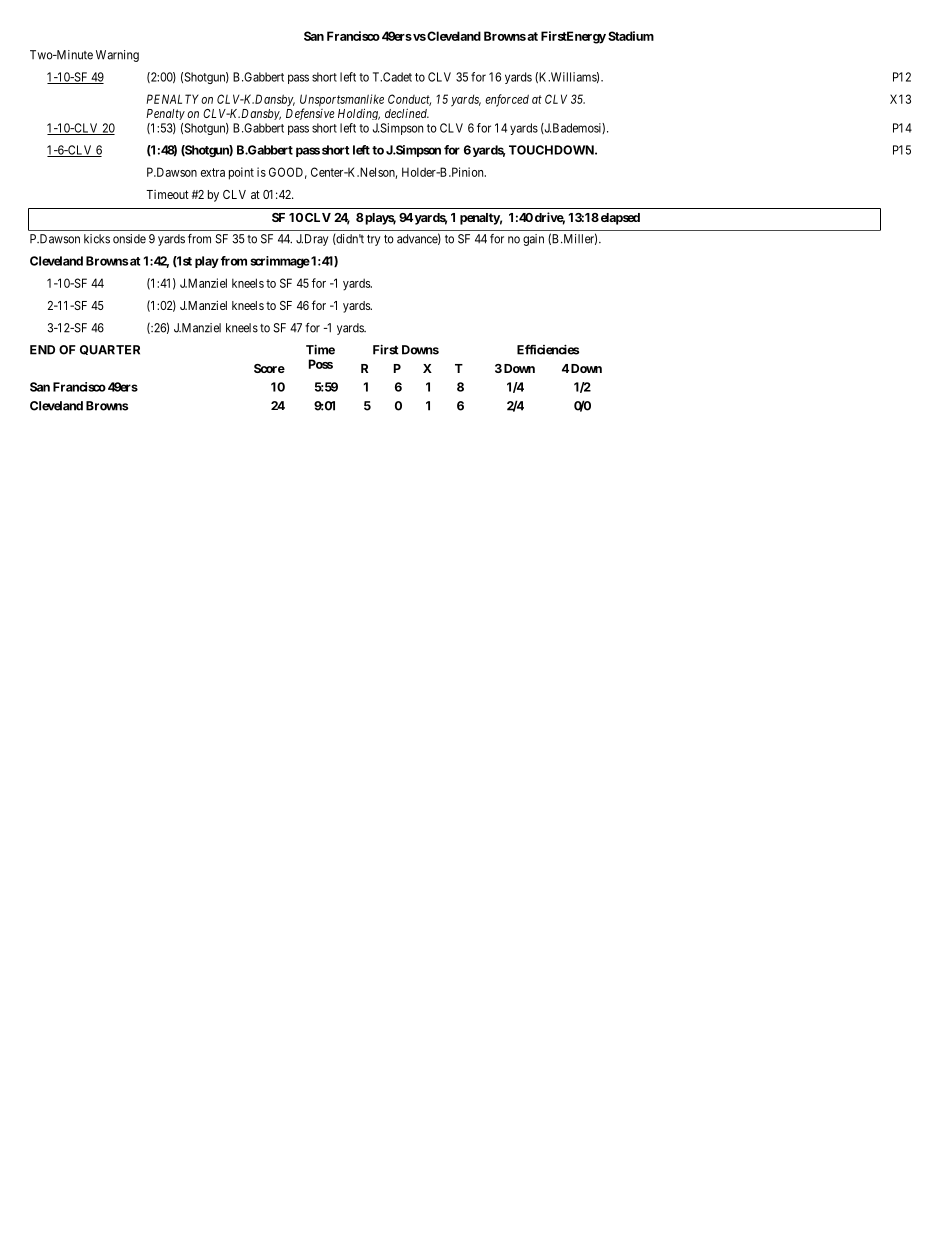 This page has width=952, height=1233. What do you see at coordinates (117, 56) in the page?
I see `Warning` at bounding box center [117, 56].
